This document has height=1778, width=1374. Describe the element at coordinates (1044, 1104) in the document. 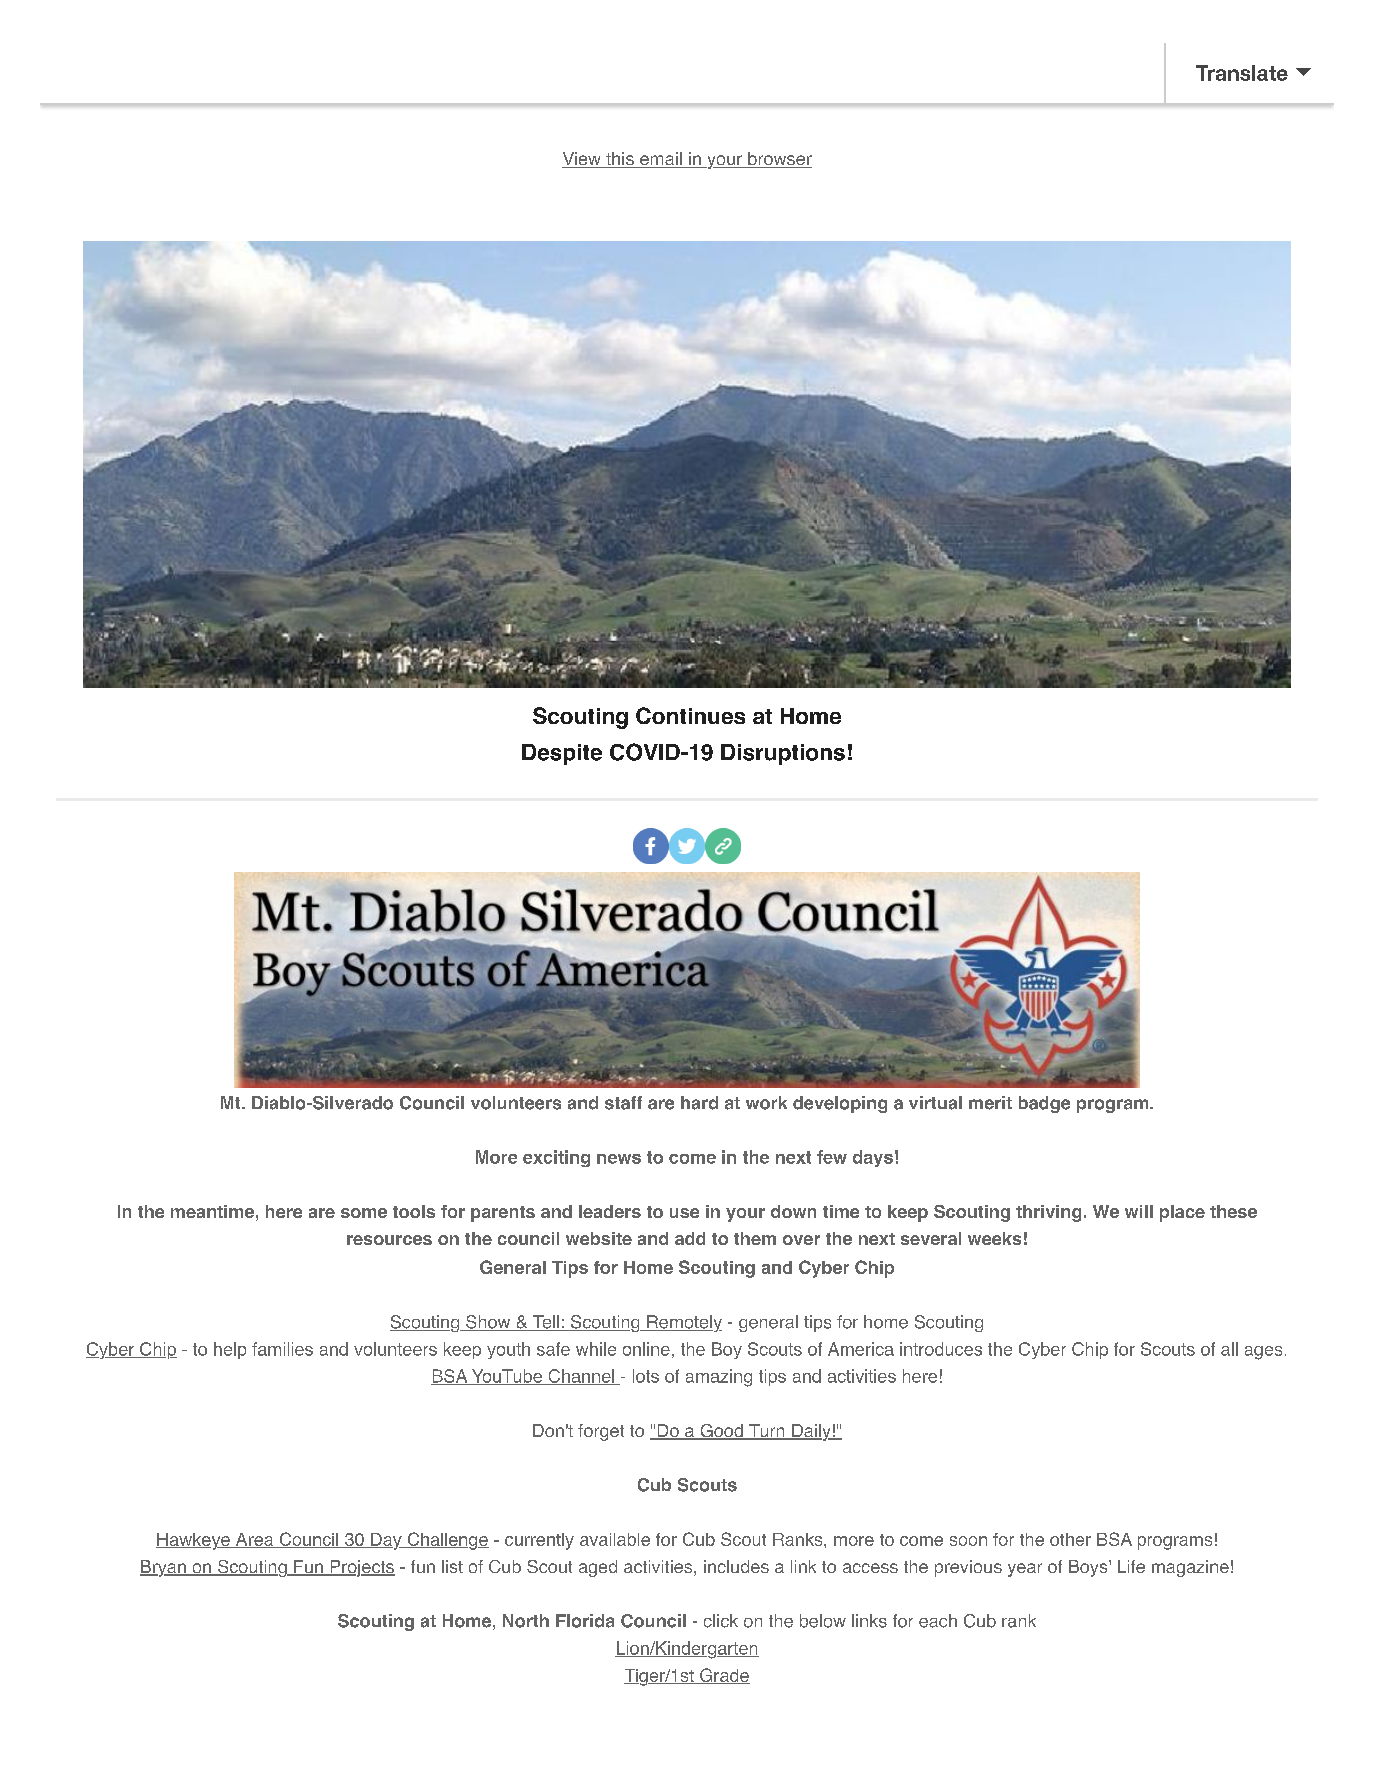

I see `badge` at that location.
